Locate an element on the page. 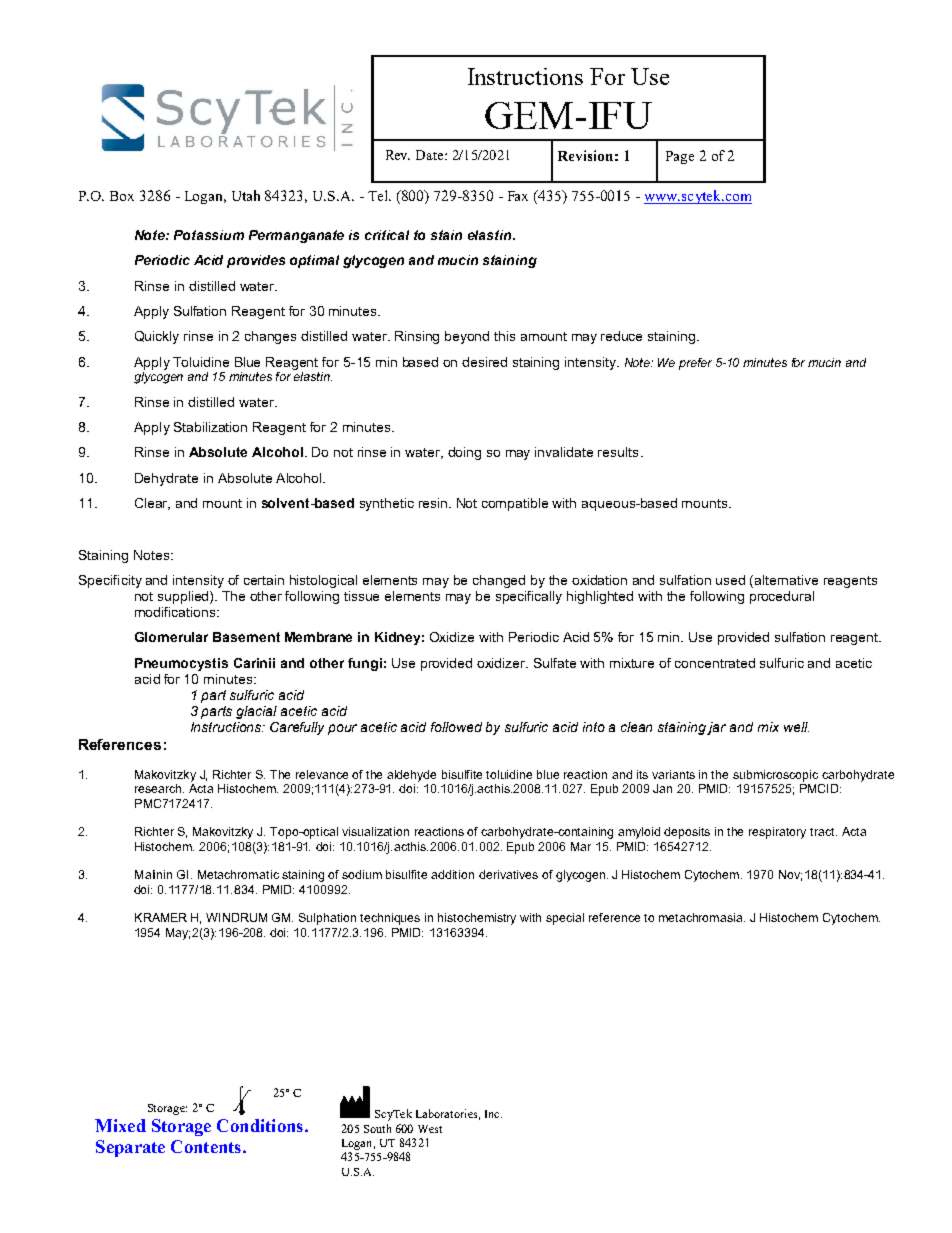  Sulfate is located at coordinates (555, 663).
